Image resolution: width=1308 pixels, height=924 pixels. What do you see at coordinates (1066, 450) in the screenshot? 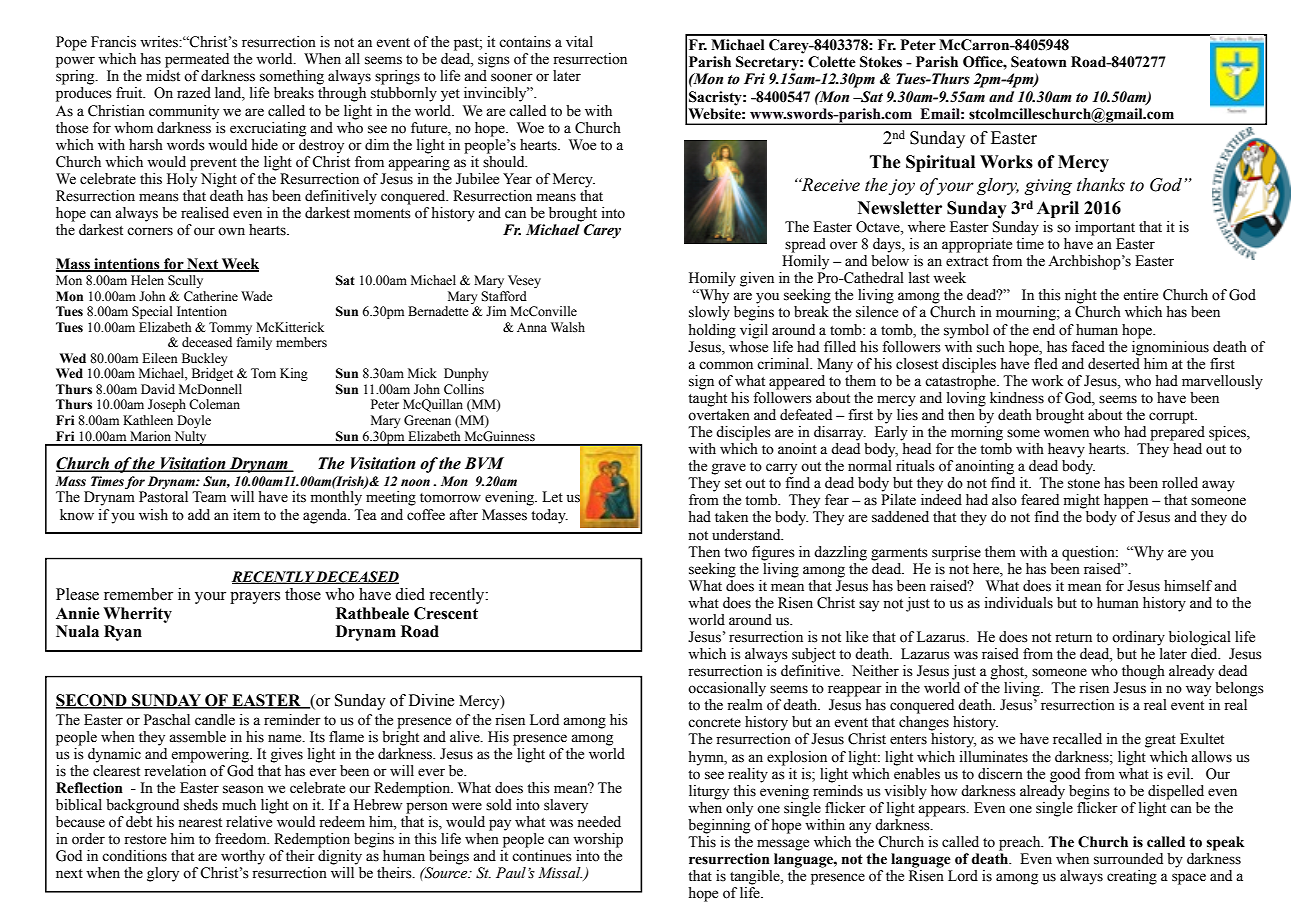
I see `heavy` at bounding box center [1066, 450].
